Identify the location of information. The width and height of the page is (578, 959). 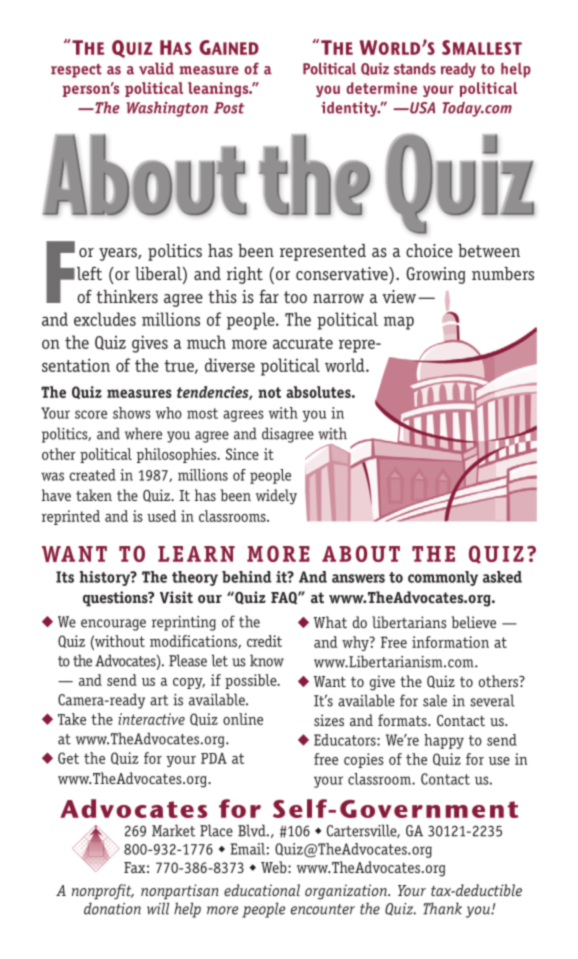
(450, 642).
